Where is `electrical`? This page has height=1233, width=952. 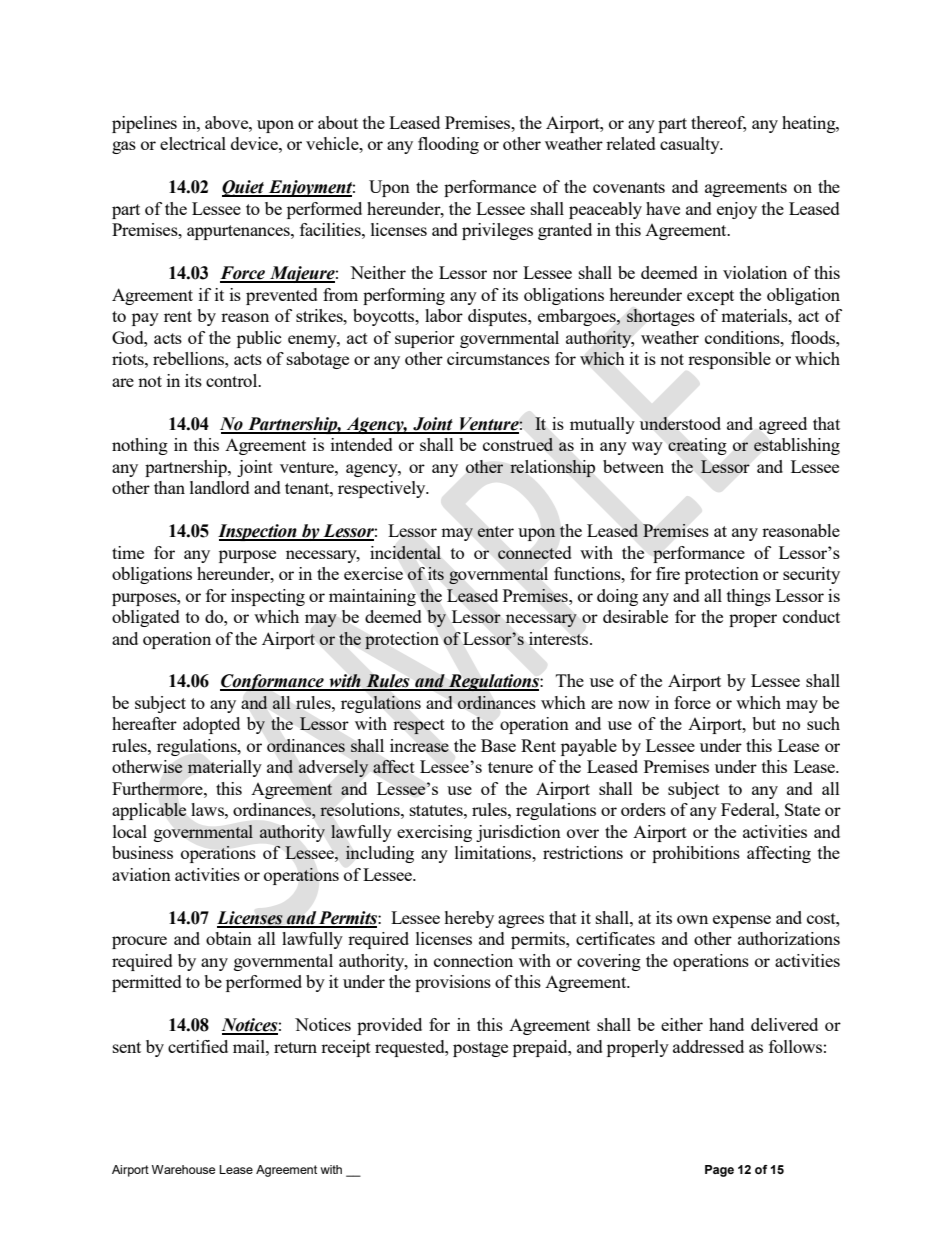
electrical is located at coordinates (193, 143).
